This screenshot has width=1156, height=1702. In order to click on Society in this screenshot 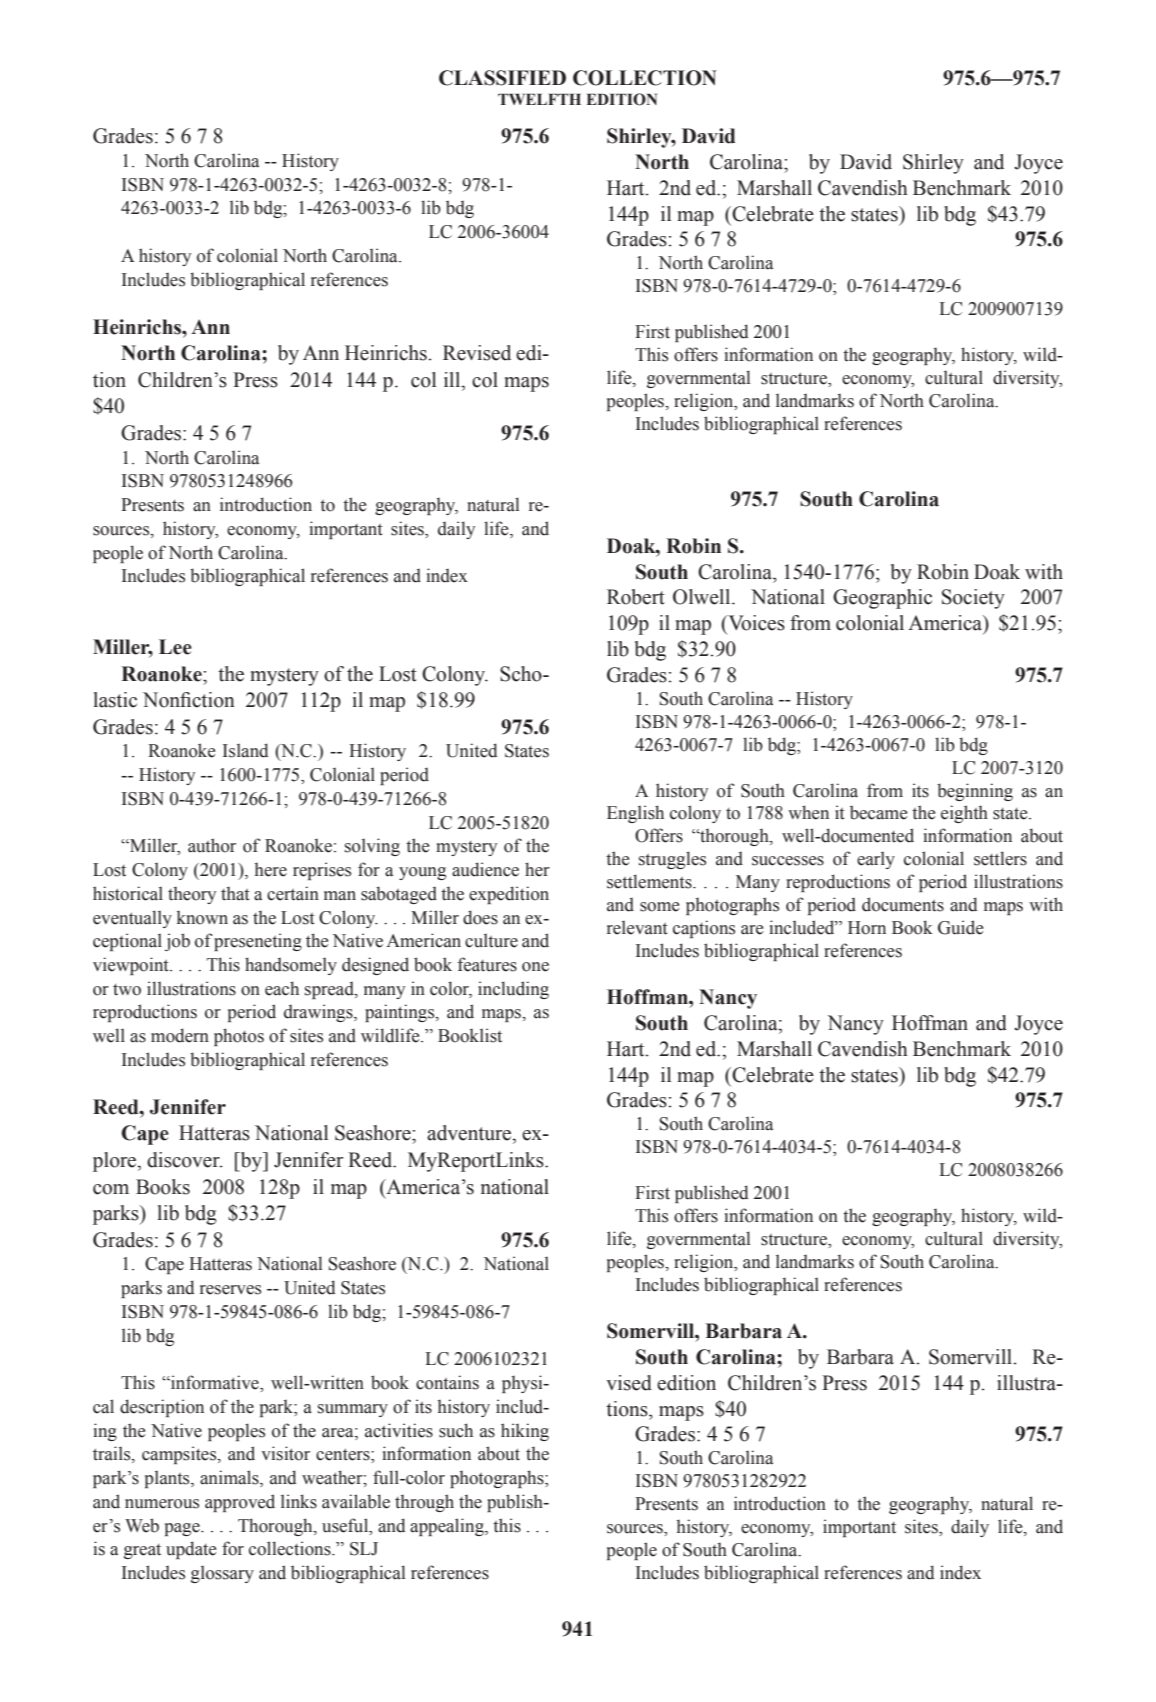, I will do `click(973, 599)`.
